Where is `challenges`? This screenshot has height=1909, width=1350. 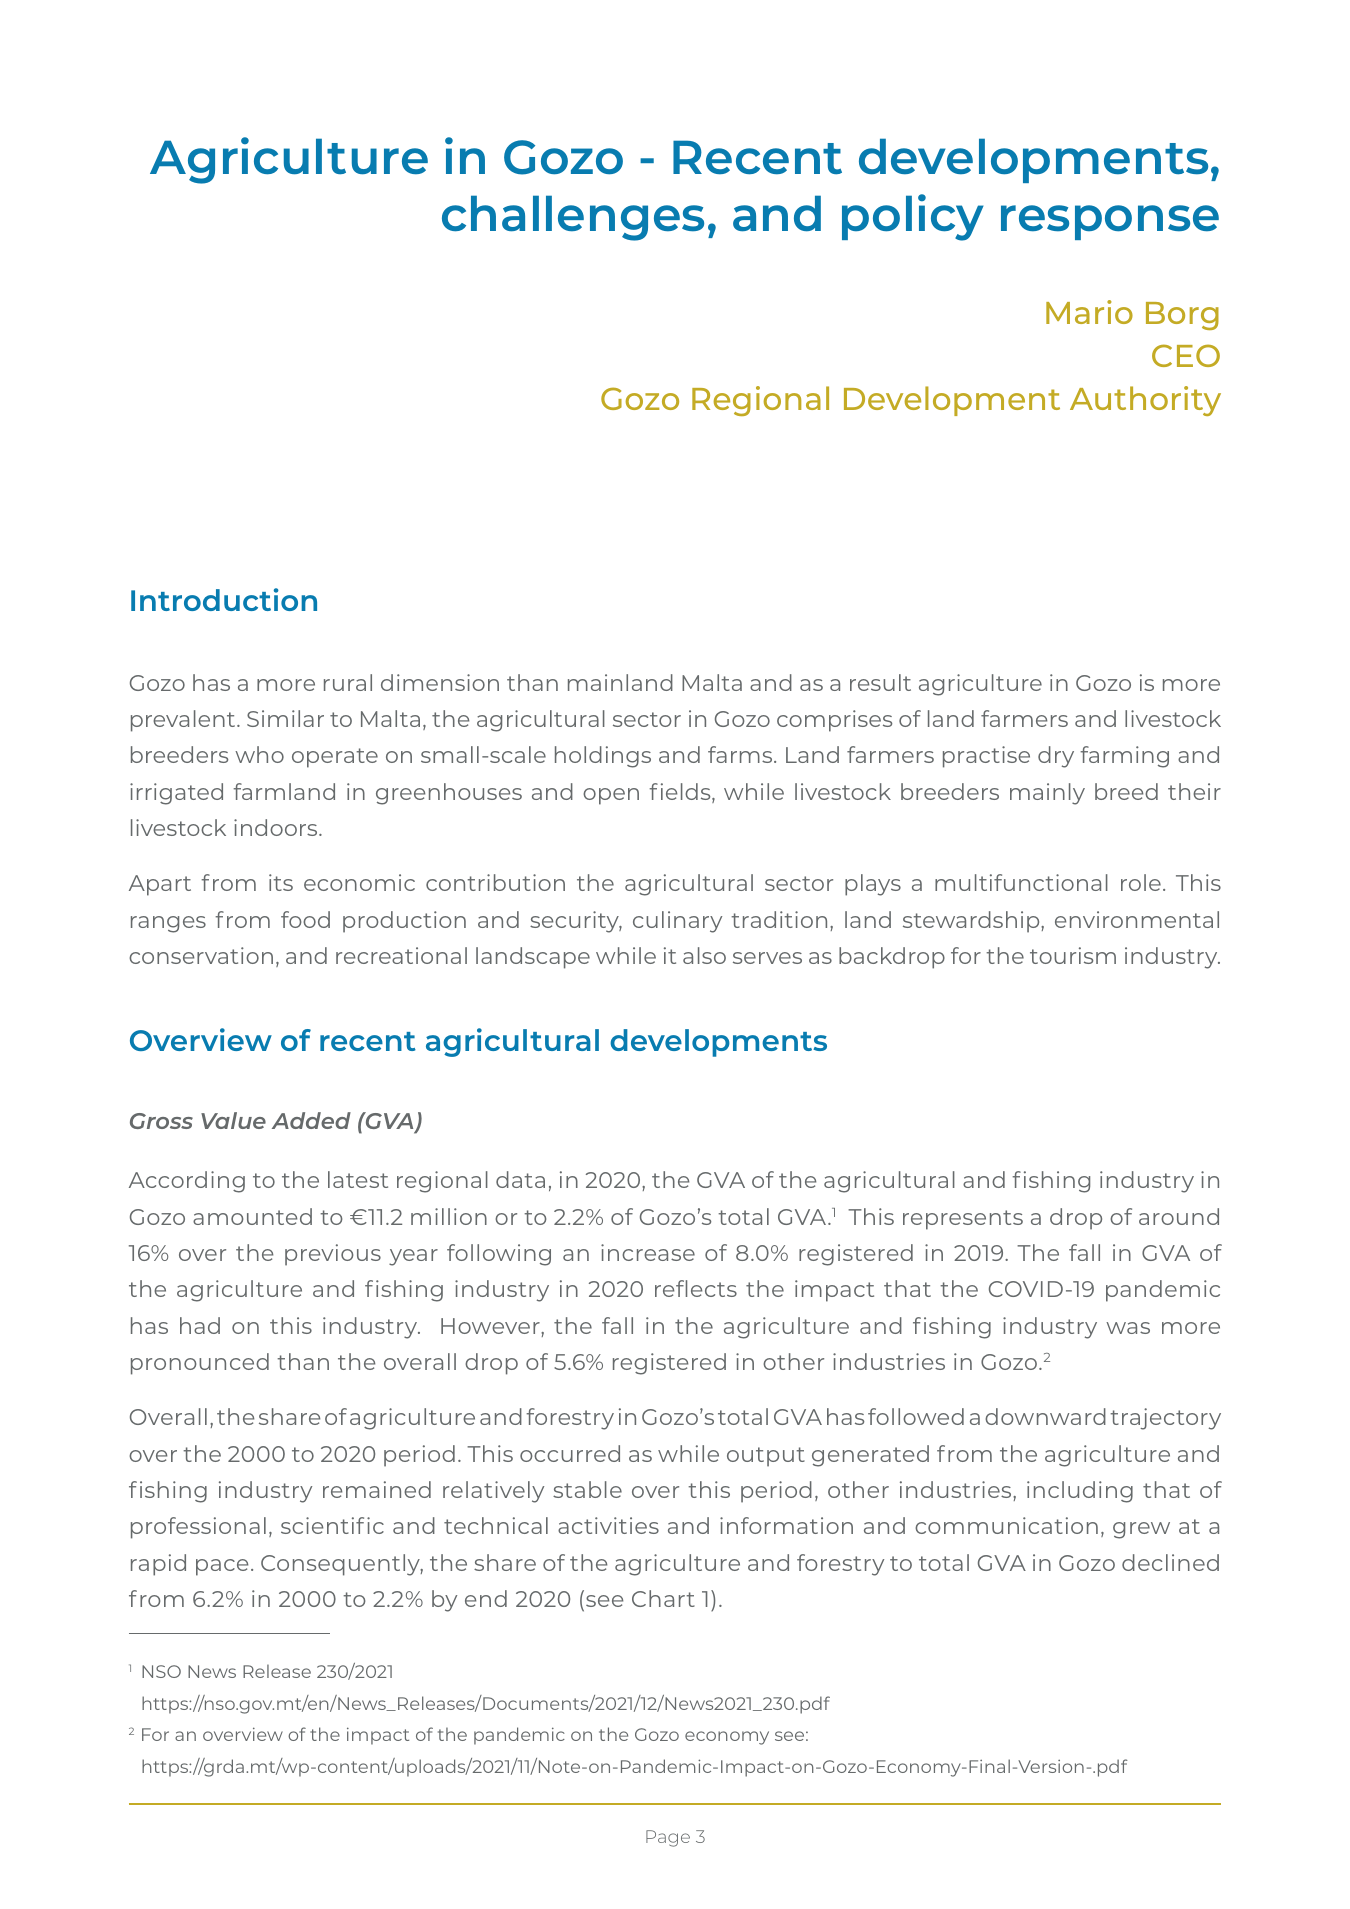 challenges is located at coordinates (573, 218).
